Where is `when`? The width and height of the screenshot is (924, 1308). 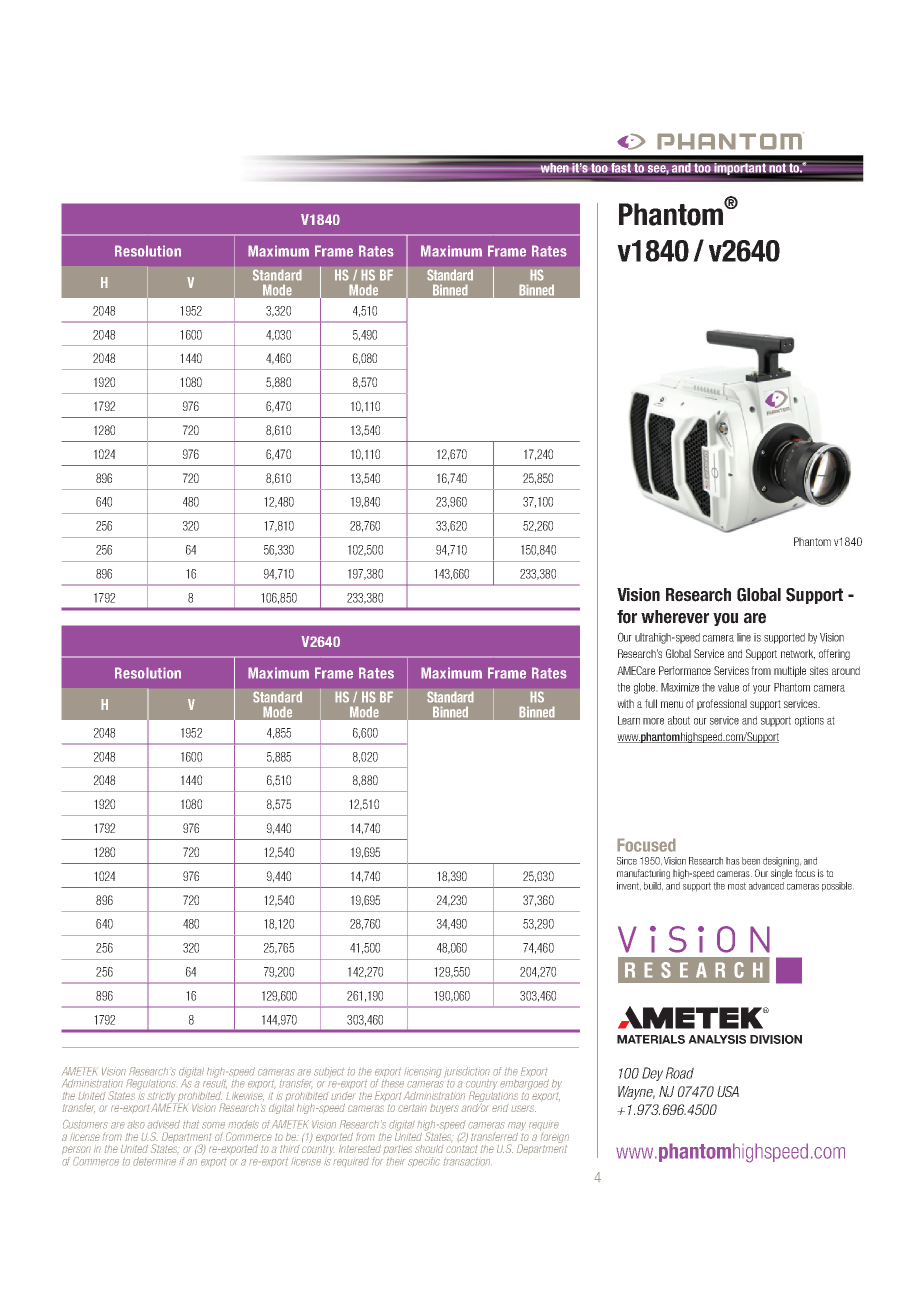 when is located at coordinates (554, 167).
